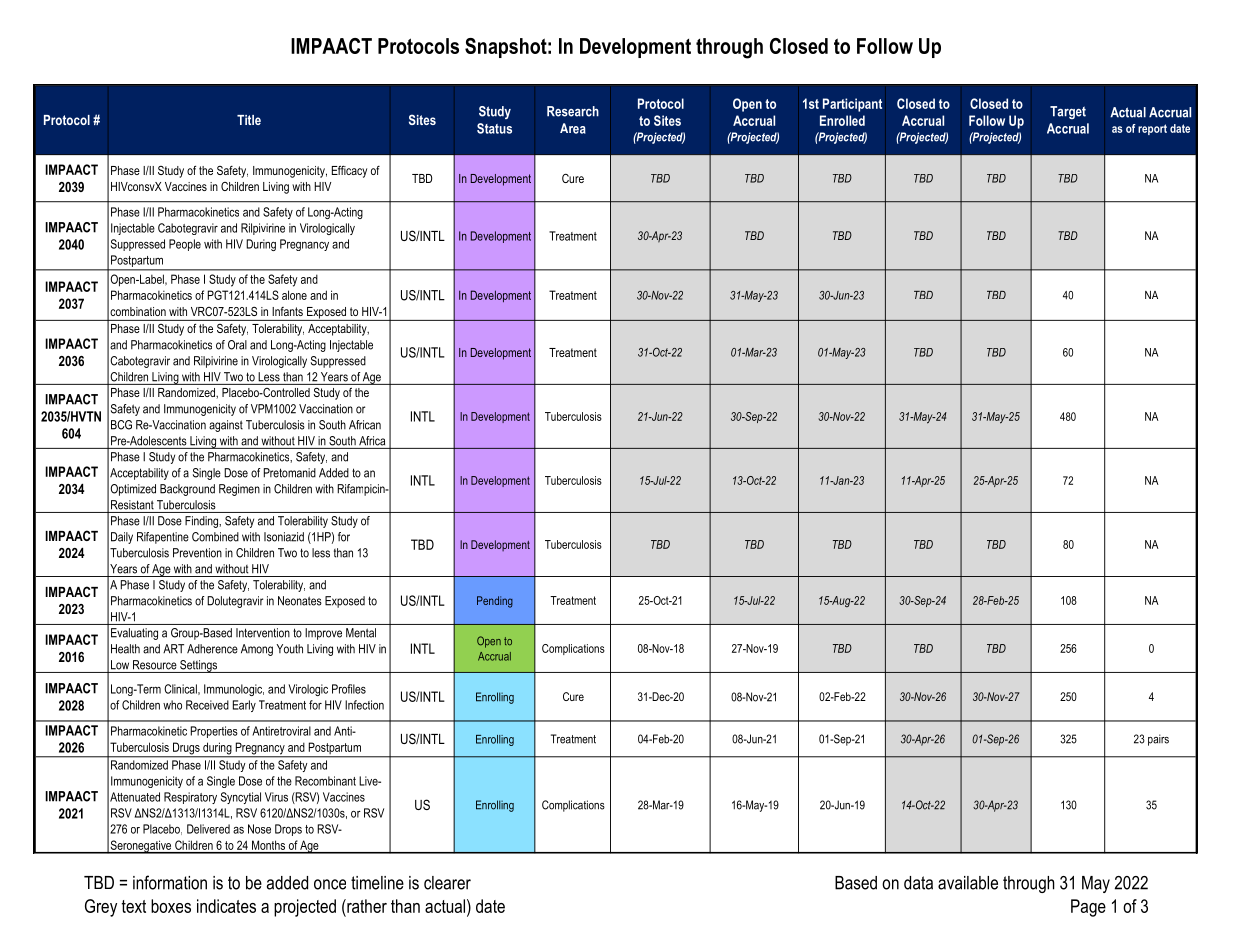 The height and width of the screenshot is (952, 1233). What do you see at coordinates (1068, 112) in the screenshot?
I see `Target` at bounding box center [1068, 112].
